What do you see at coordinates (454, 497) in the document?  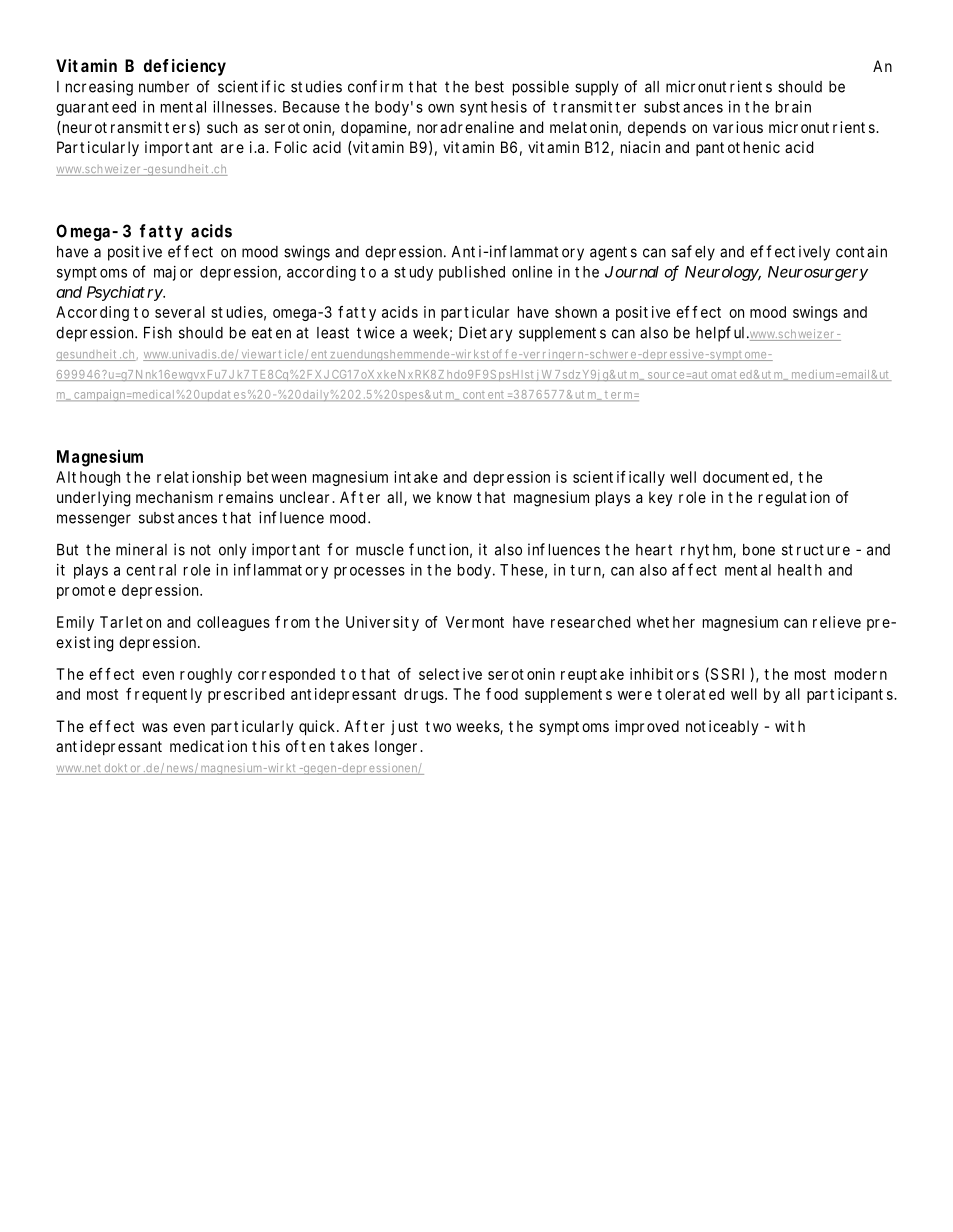 I see `know` at bounding box center [454, 497].
